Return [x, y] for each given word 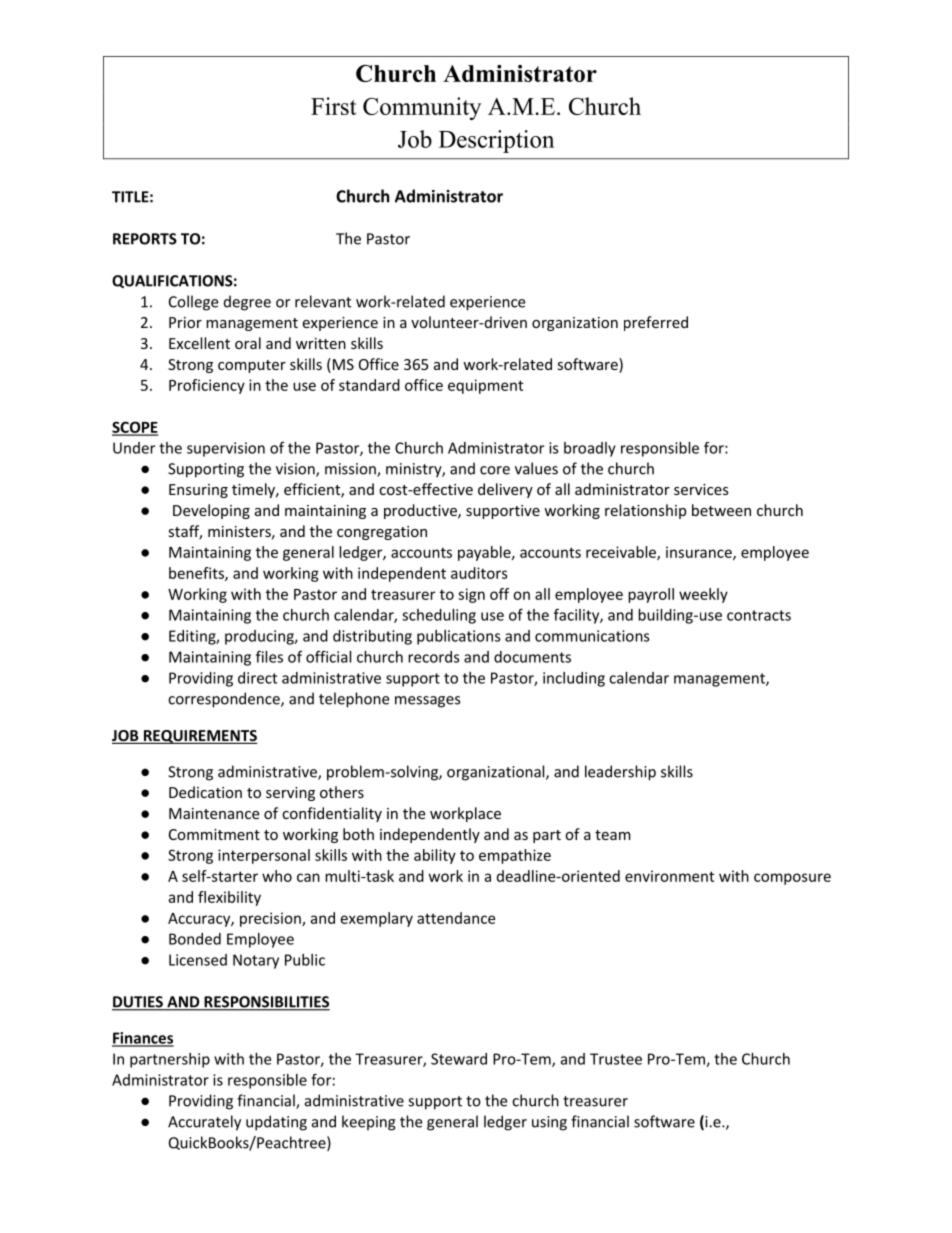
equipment [485, 386]
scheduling [439, 616]
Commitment [214, 834]
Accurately [204, 1123]
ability [435, 856]
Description [496, 141]
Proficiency [207, 386]
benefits [197, 574]
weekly [703, 595]
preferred [656, 323]
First [333, 106]
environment [669, 876]
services [701, 489]
